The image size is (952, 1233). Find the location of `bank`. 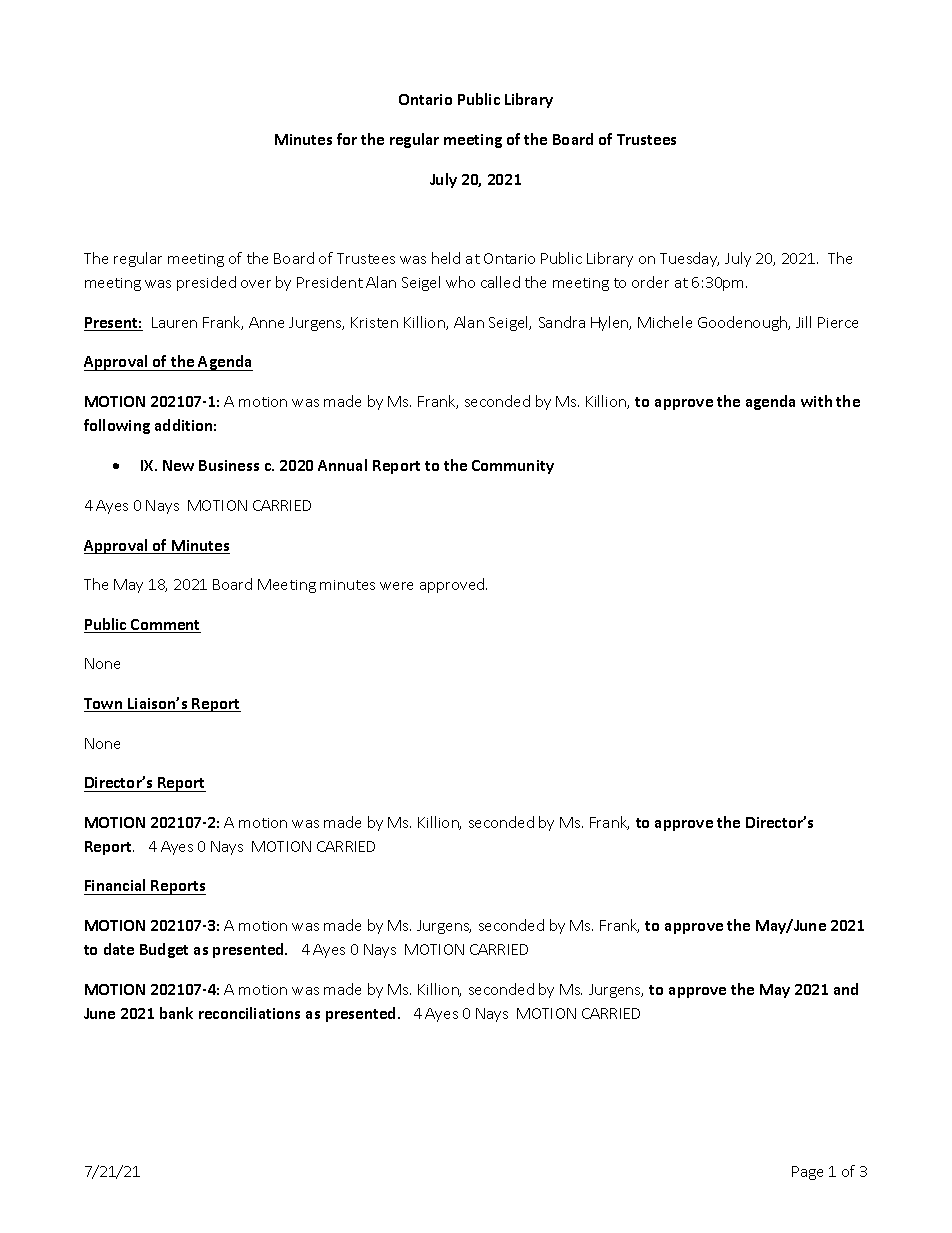

bank is located at coordinates (176, 1013).
